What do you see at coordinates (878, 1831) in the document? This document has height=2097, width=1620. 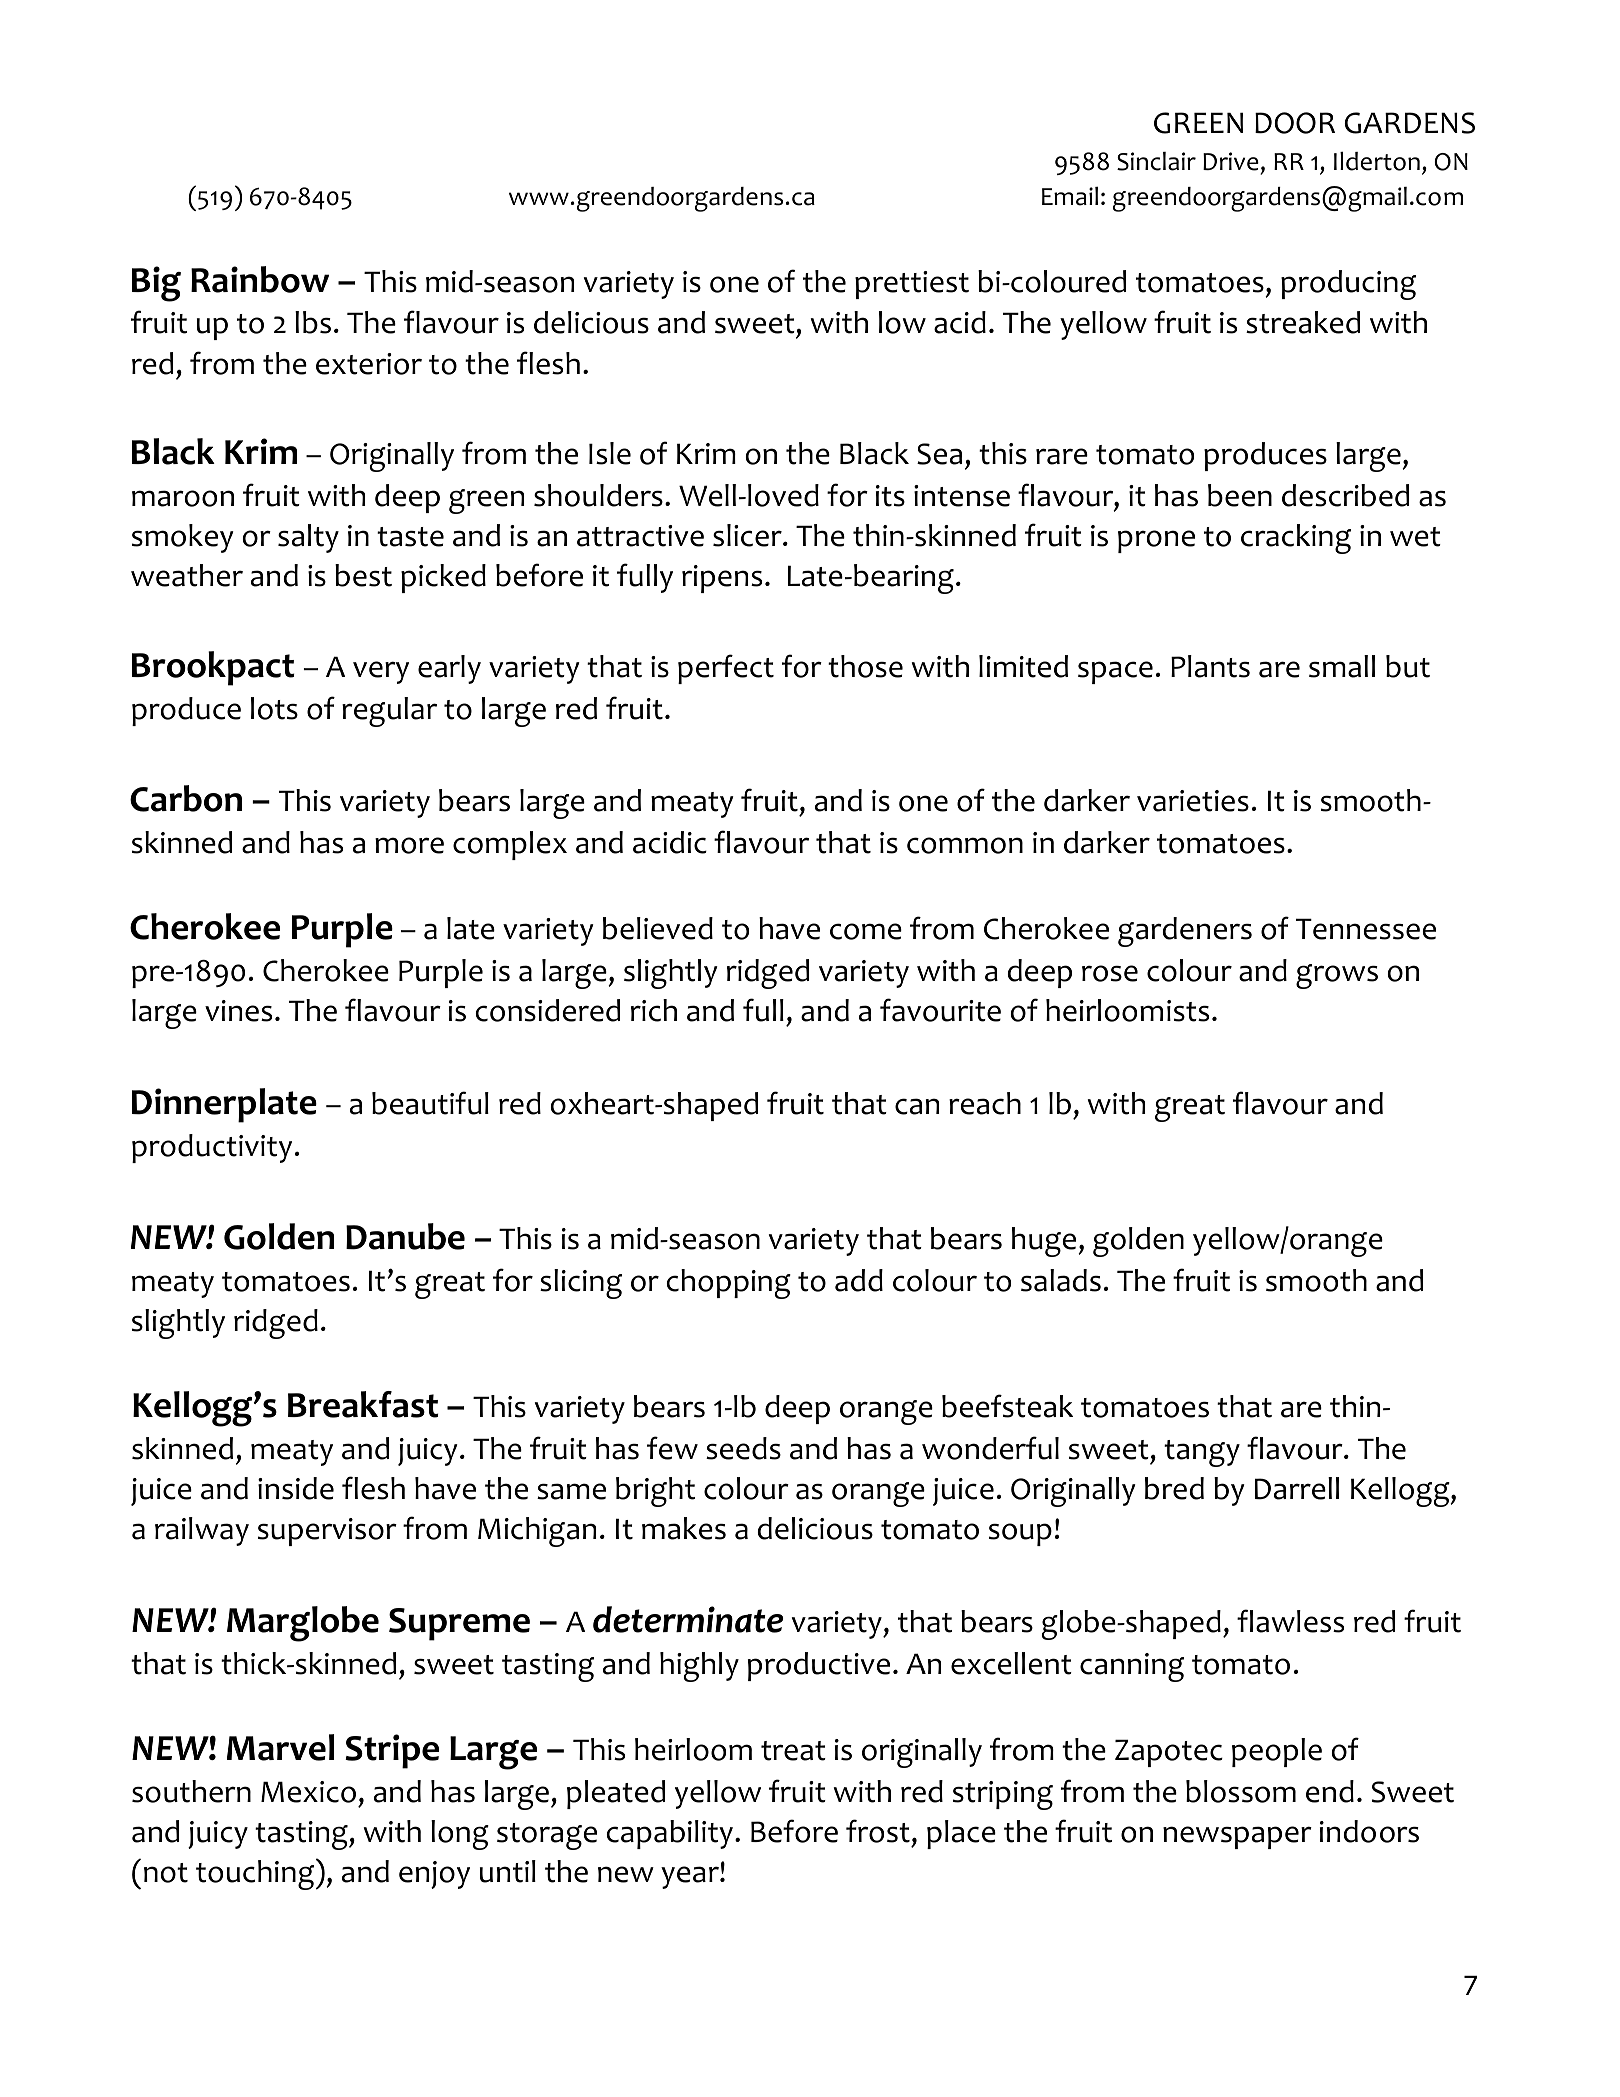 I see `frost` at bounding box center [878, 1831].
